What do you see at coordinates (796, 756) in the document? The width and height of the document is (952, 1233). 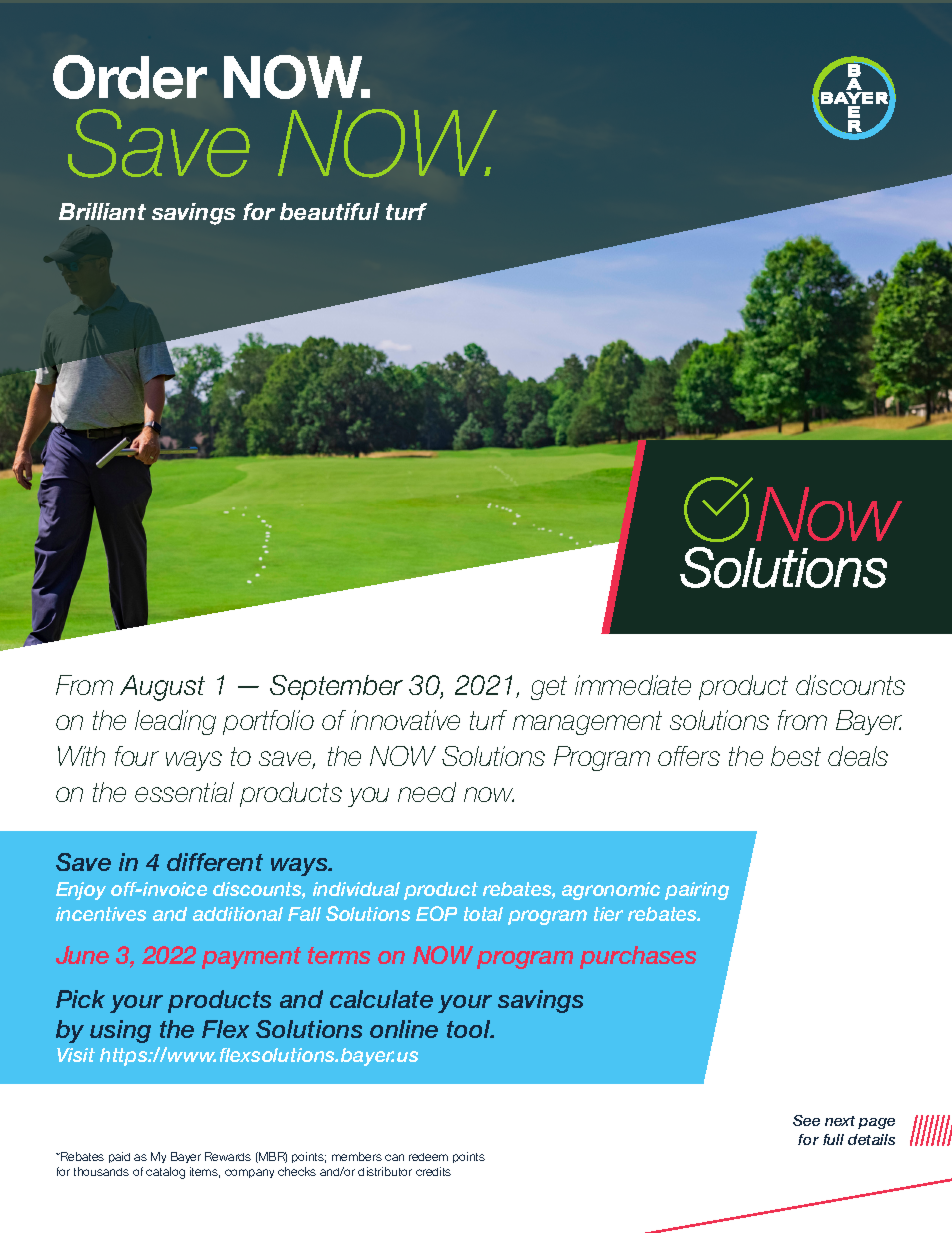 I see `best` at bounding box center [796, 756].
